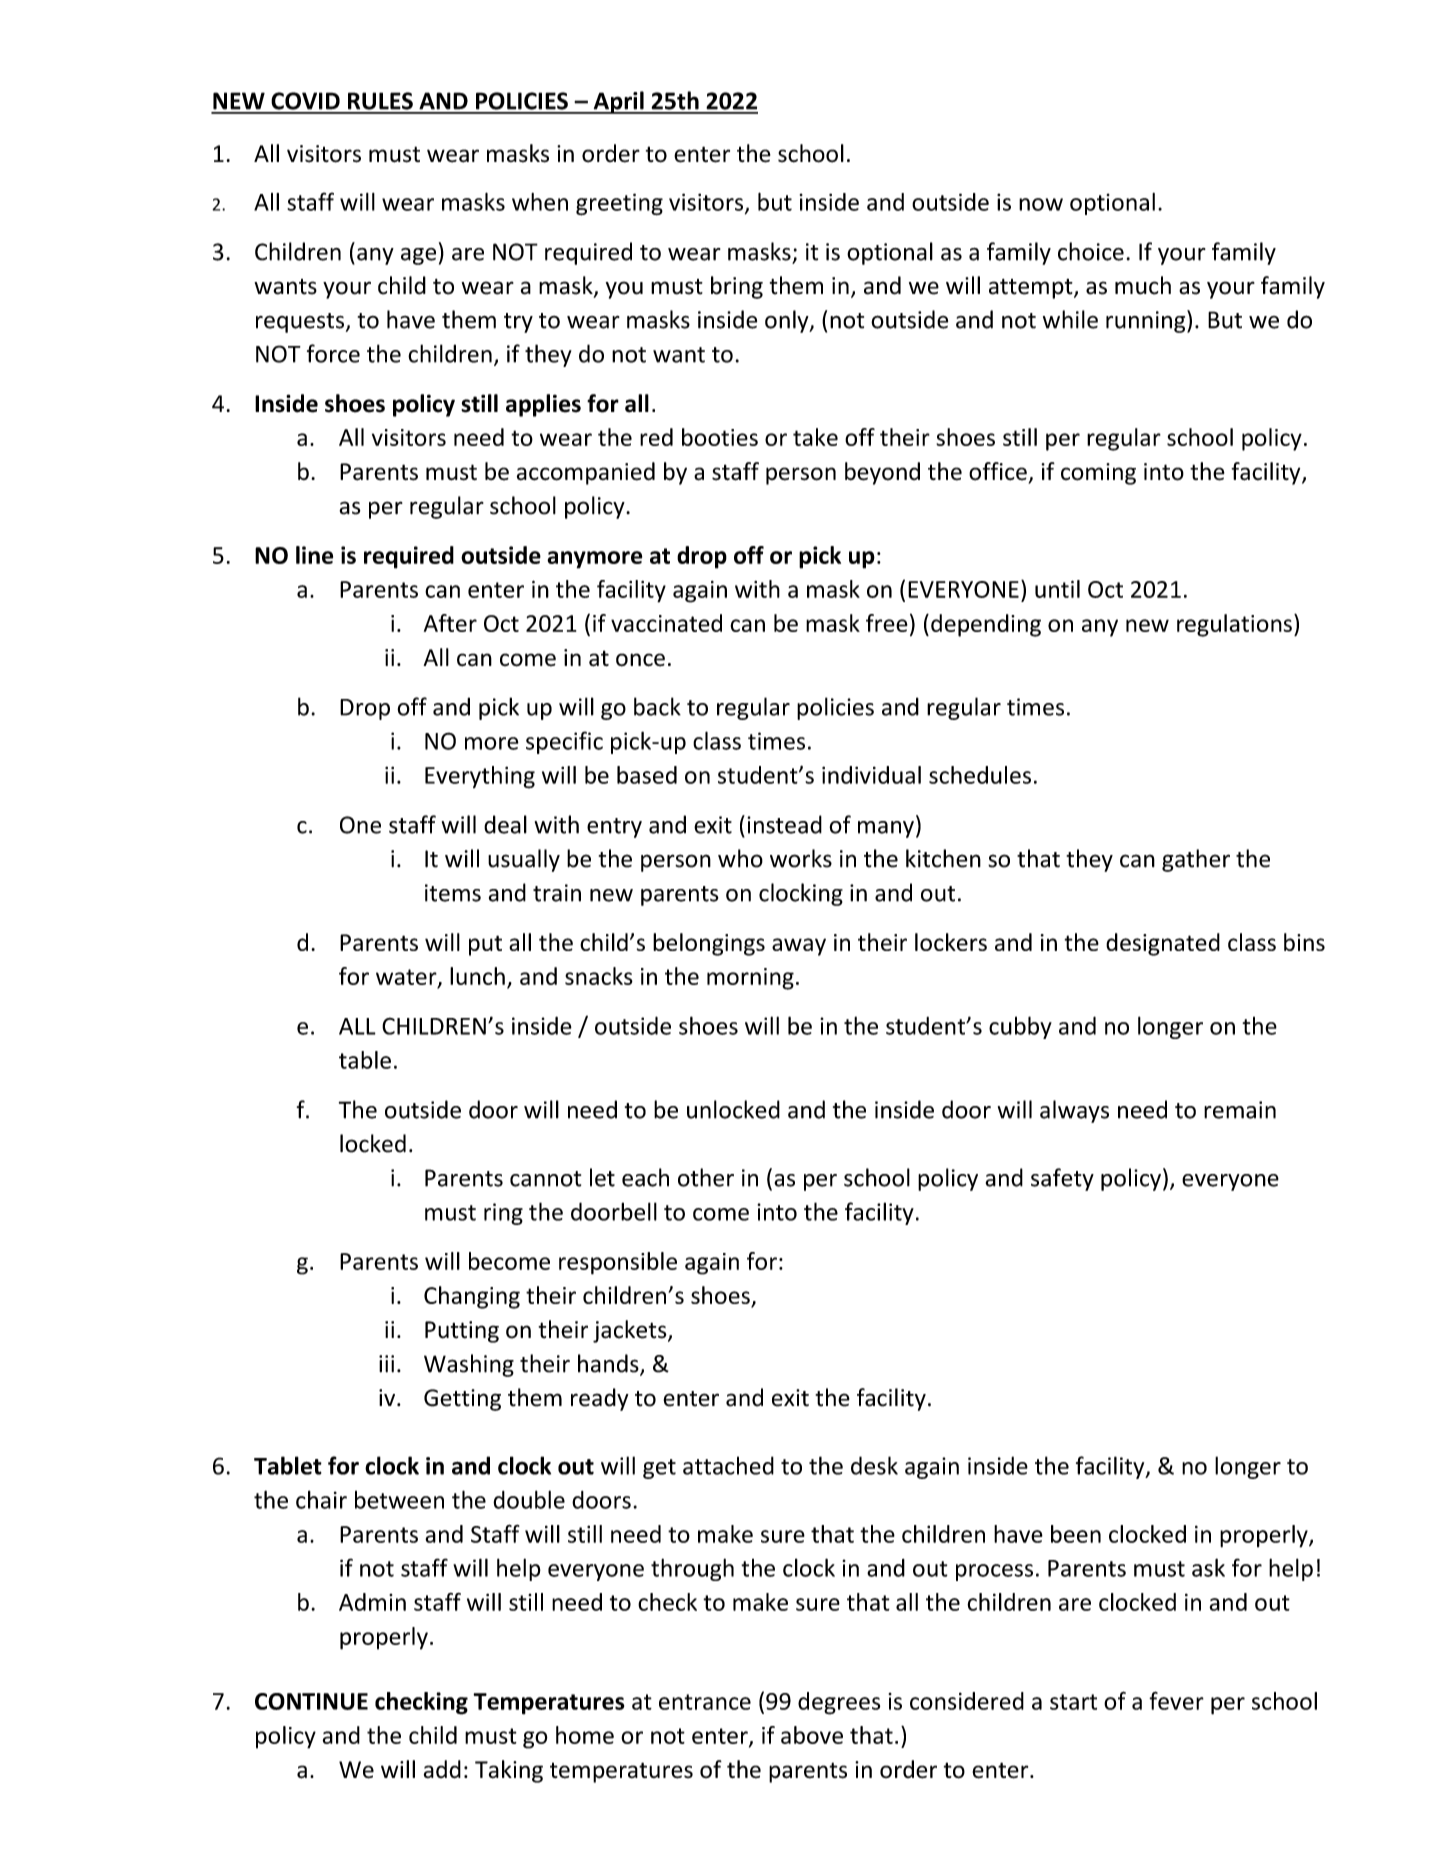 The height and width of the screenshot is (1862, 1439). I want to click on add, so click(442, 1769).
